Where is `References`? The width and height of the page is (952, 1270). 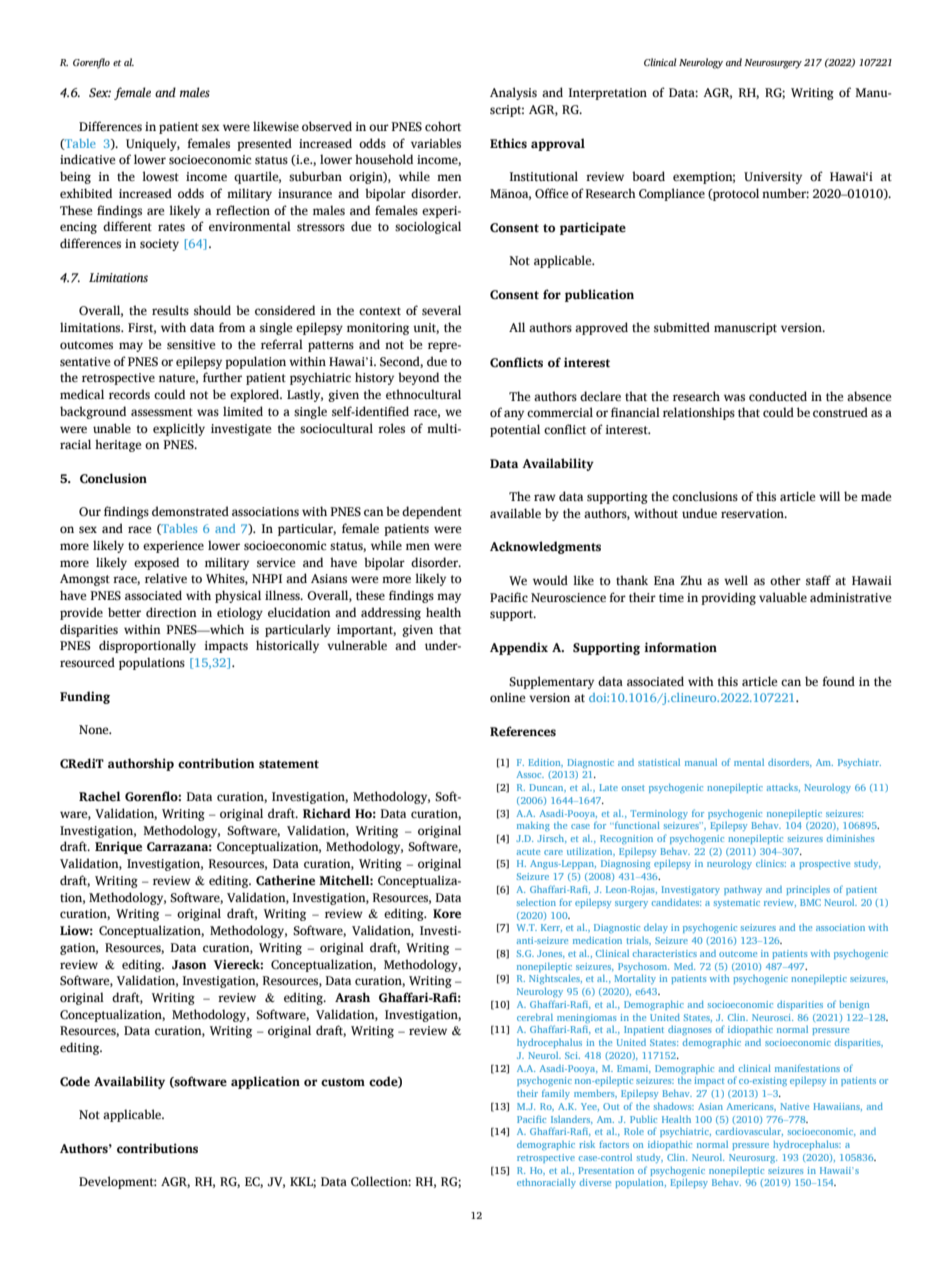
References is located at coordinates (523, 731).
